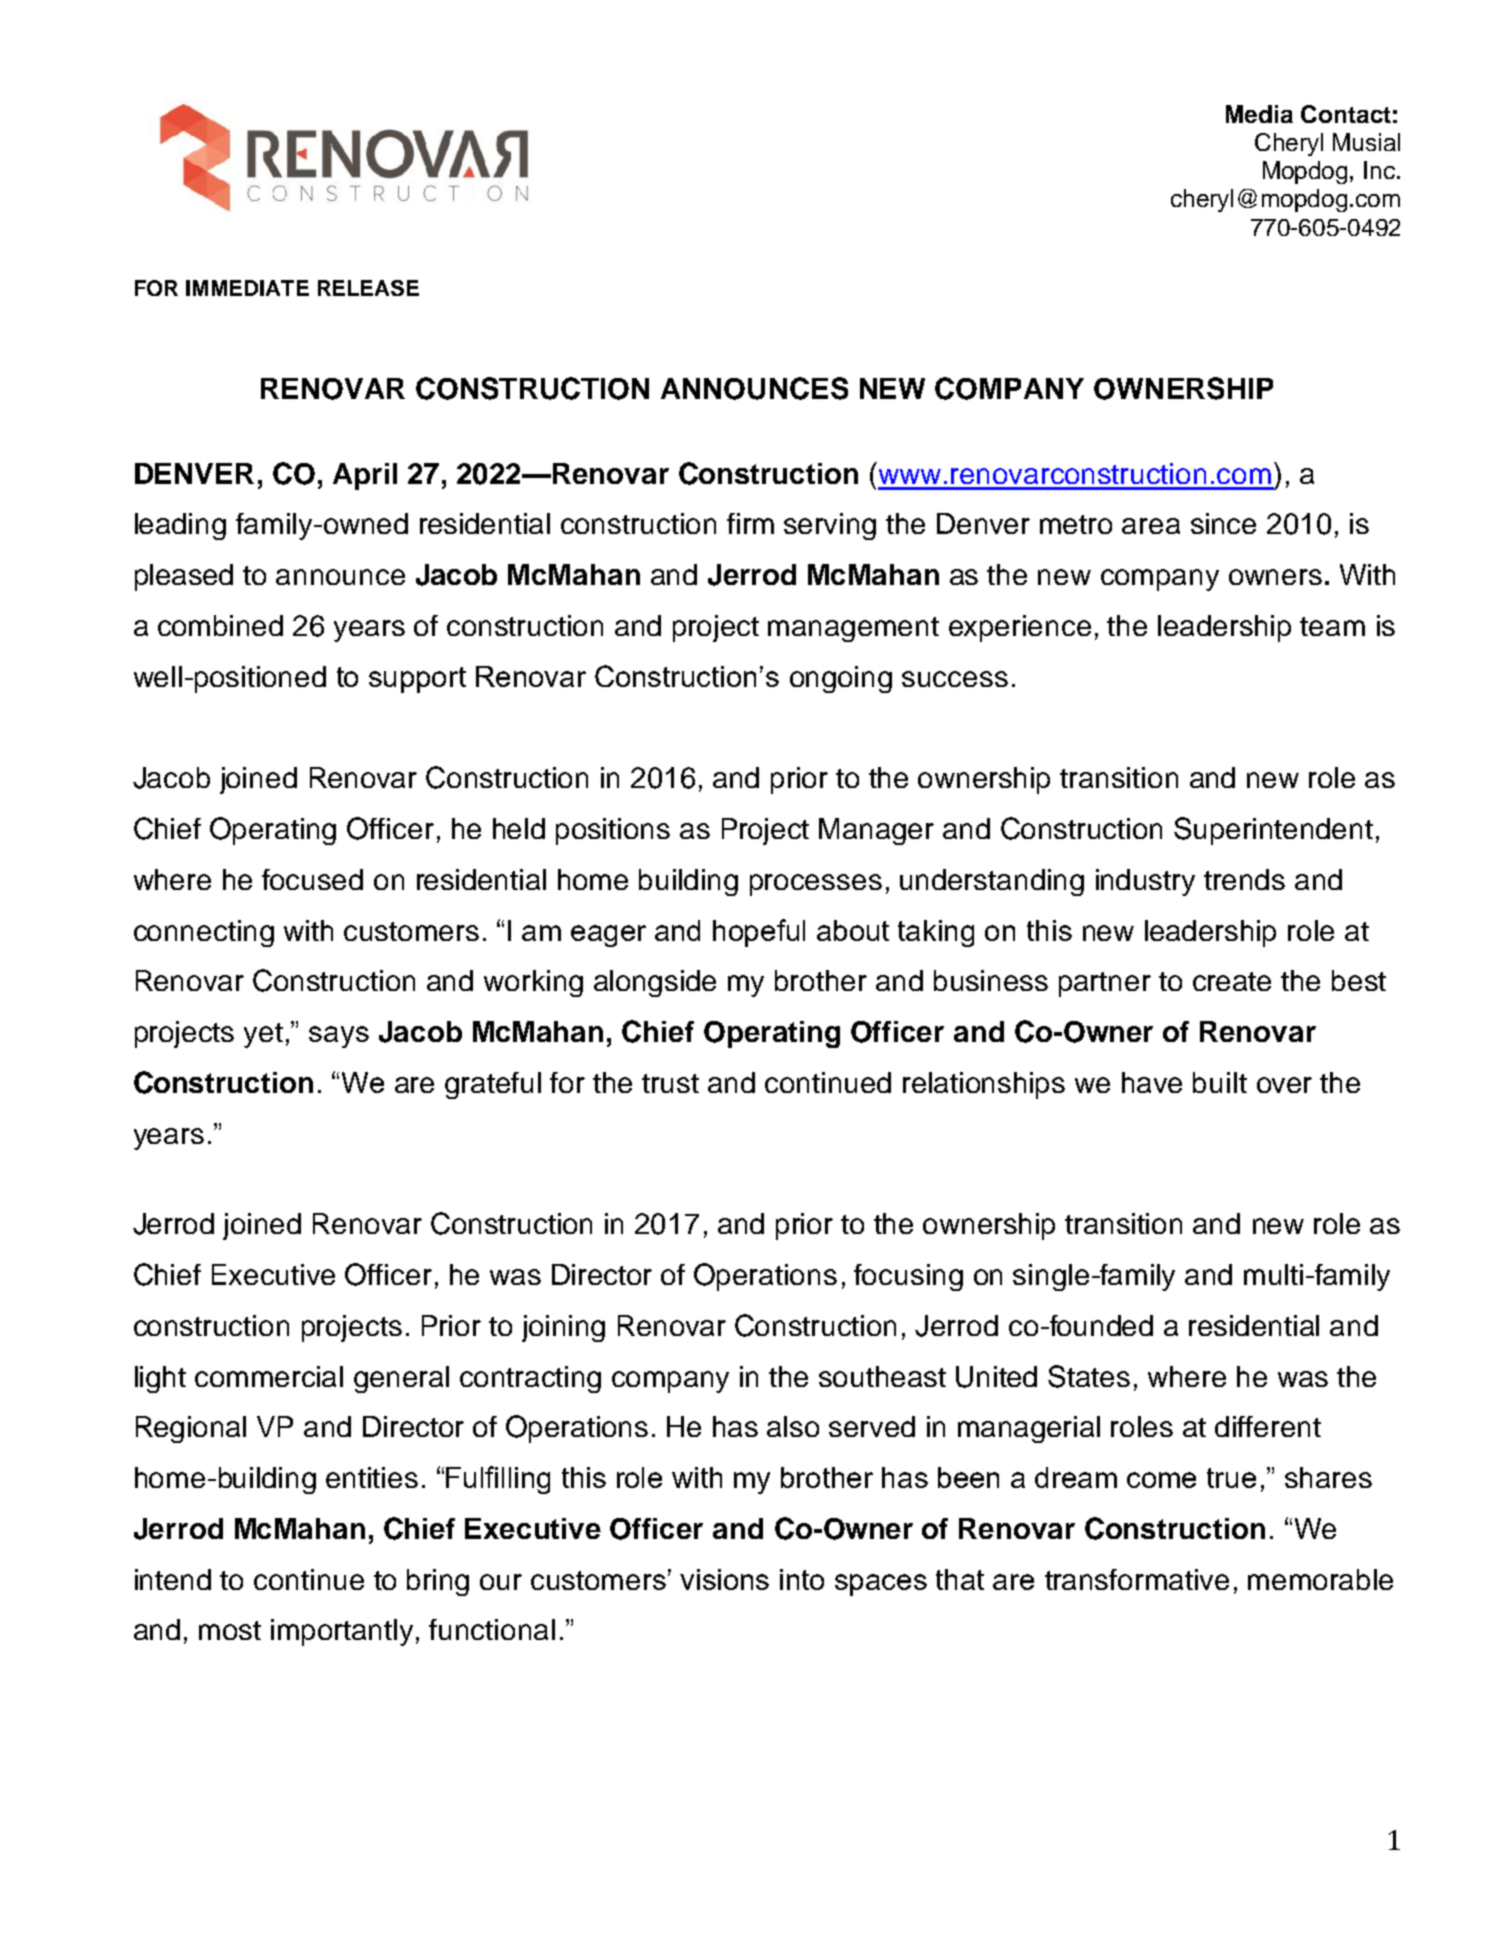 Image resolution: width=1501 pixels, height=1943 pixels. Describe the element at coordinates (1244, 879) in the screenshot. I see `trends` at that location.
